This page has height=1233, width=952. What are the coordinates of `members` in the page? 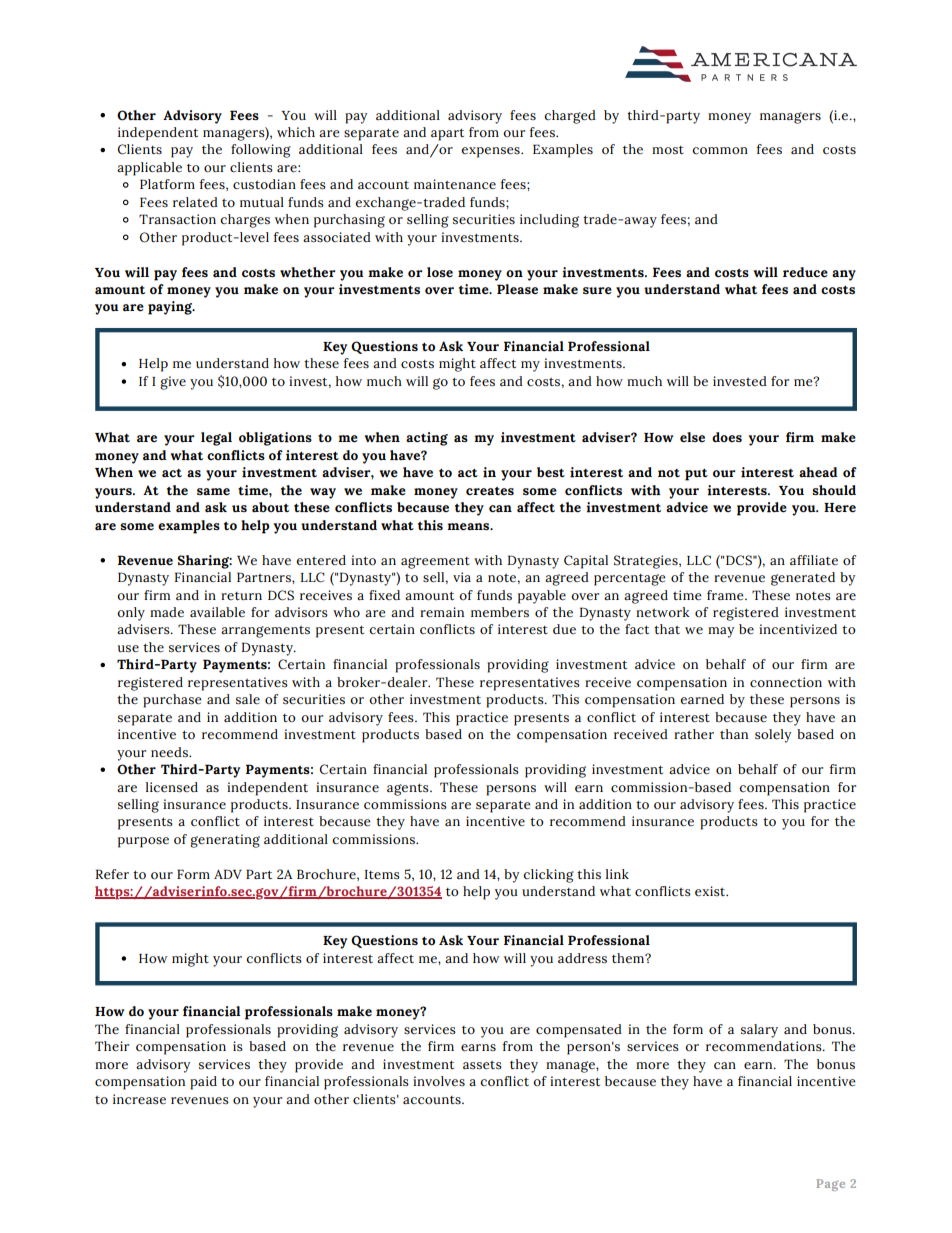 It's located at (500, 612).
